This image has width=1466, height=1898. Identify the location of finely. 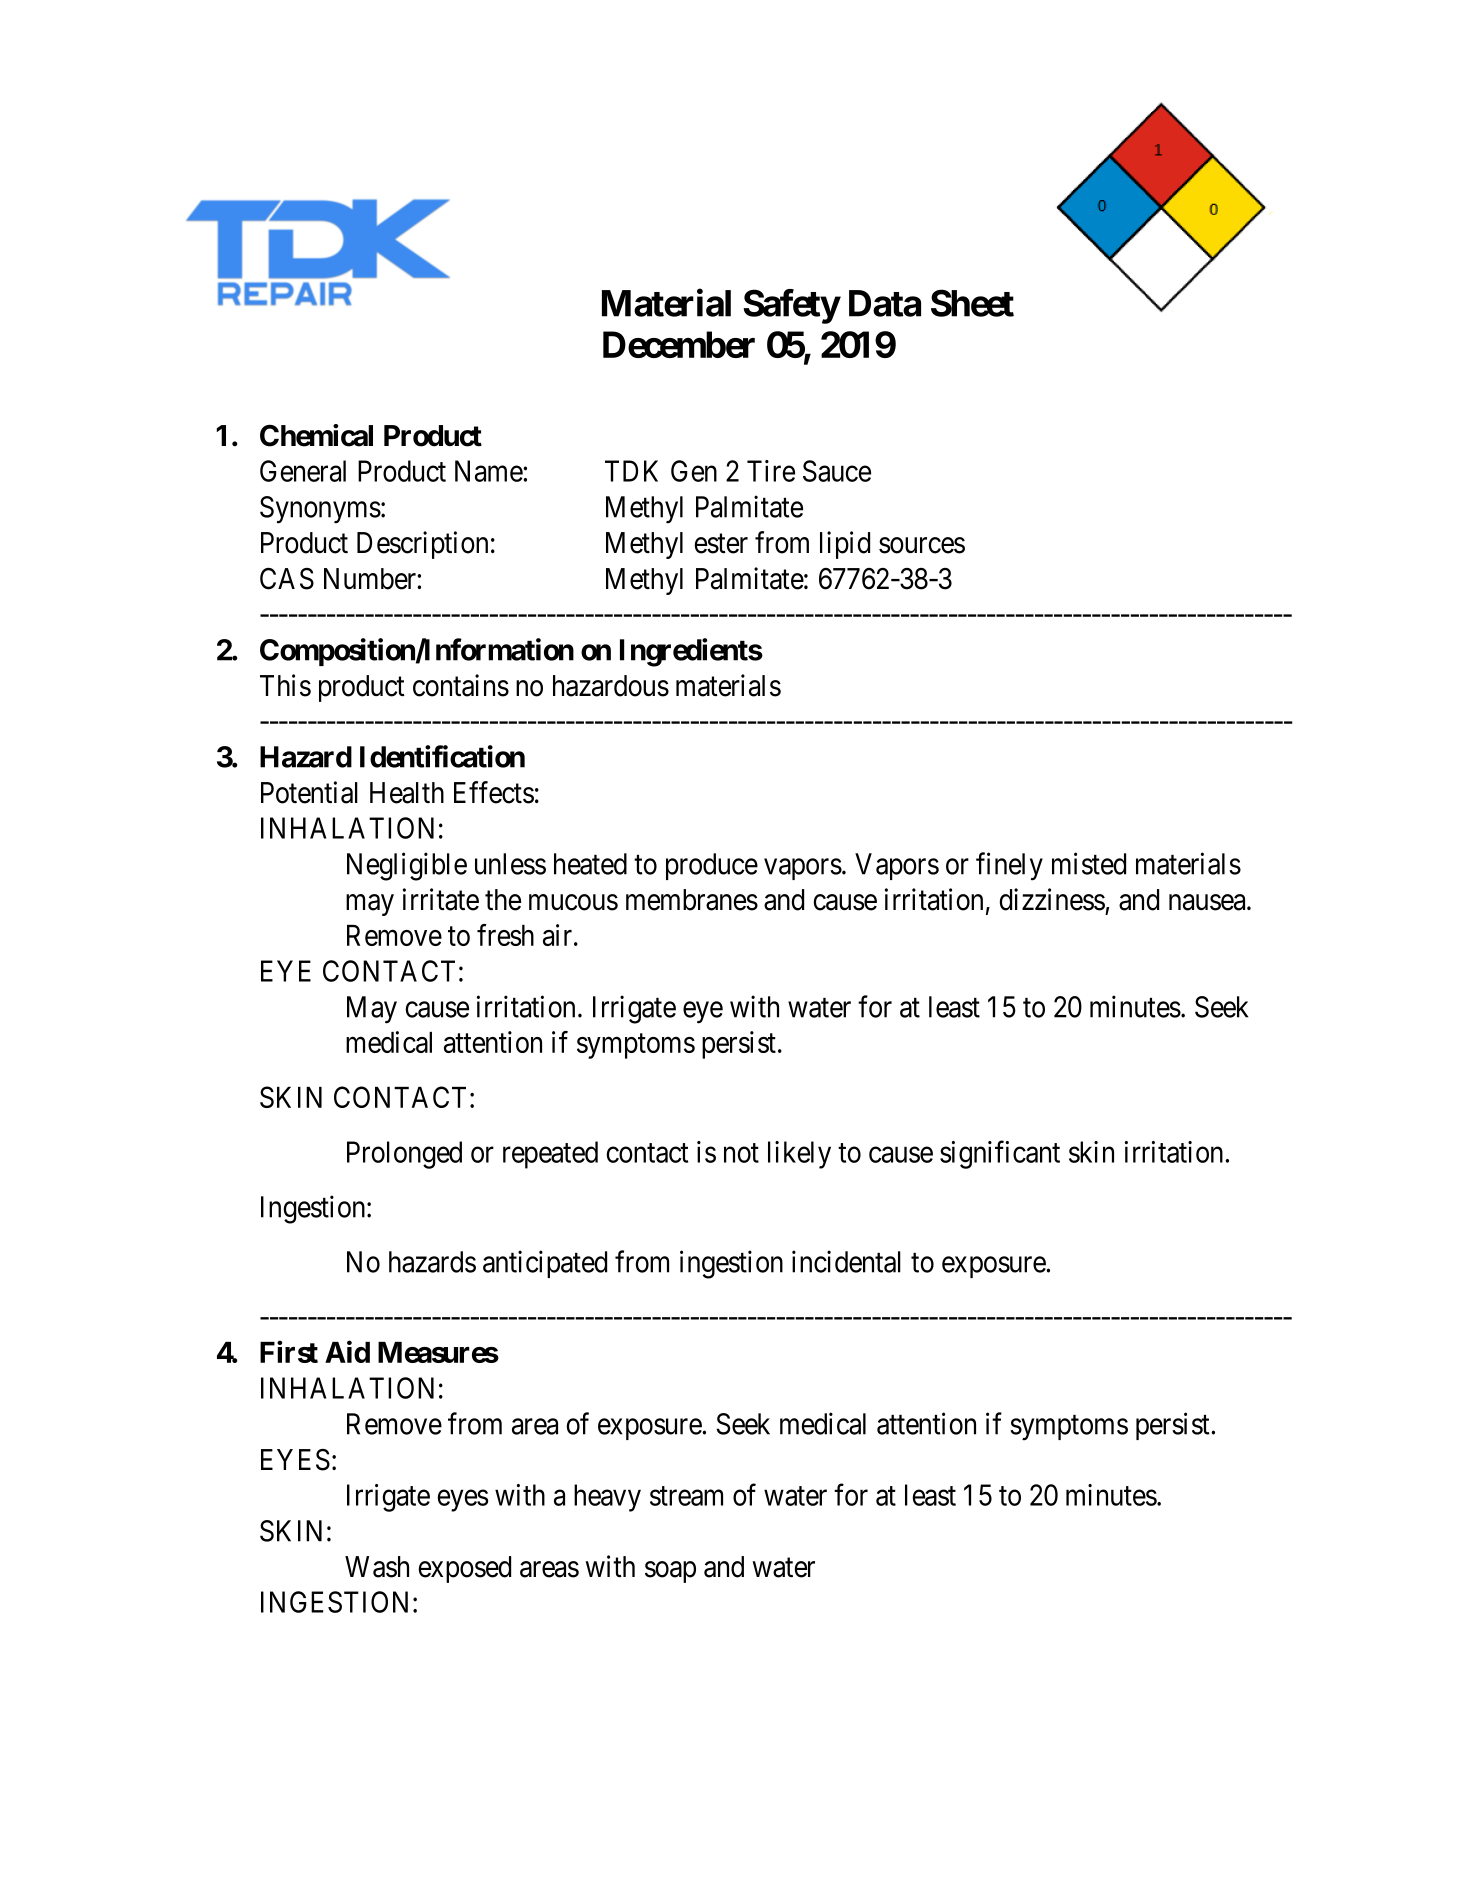
(1009, 866).
